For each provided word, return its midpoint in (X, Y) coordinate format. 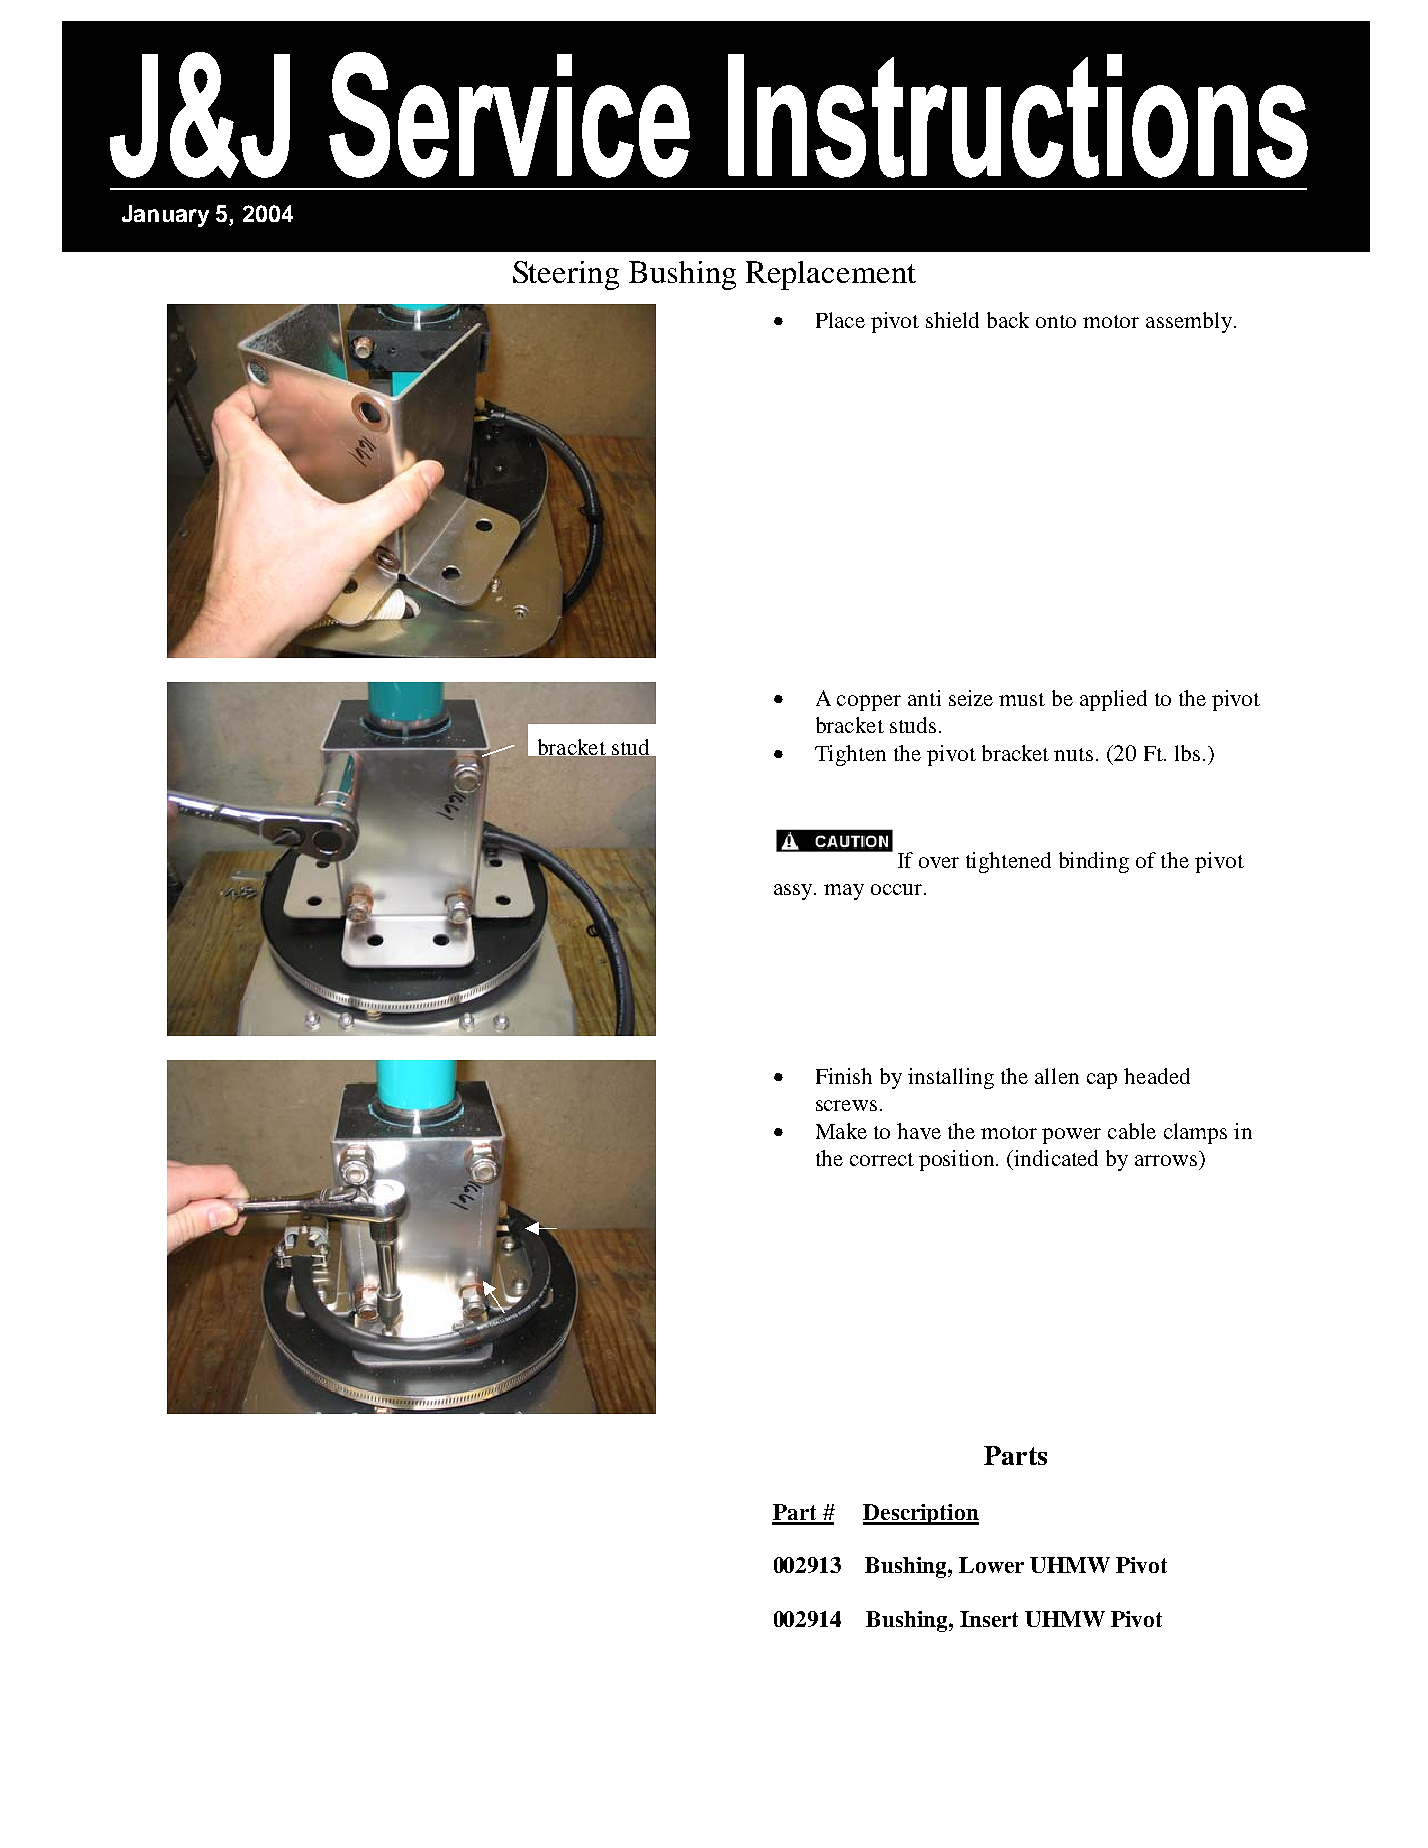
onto (1056, 321)
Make (841, 1131)
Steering (566, 275)
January (165, 216)
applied (1113, 700)
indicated (1056, 1158)
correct (882, 1159)
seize (971, 698)
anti (924, 698)
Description (921, 1514)
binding (1094, 862)
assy (794, 892)
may (844, 892)
